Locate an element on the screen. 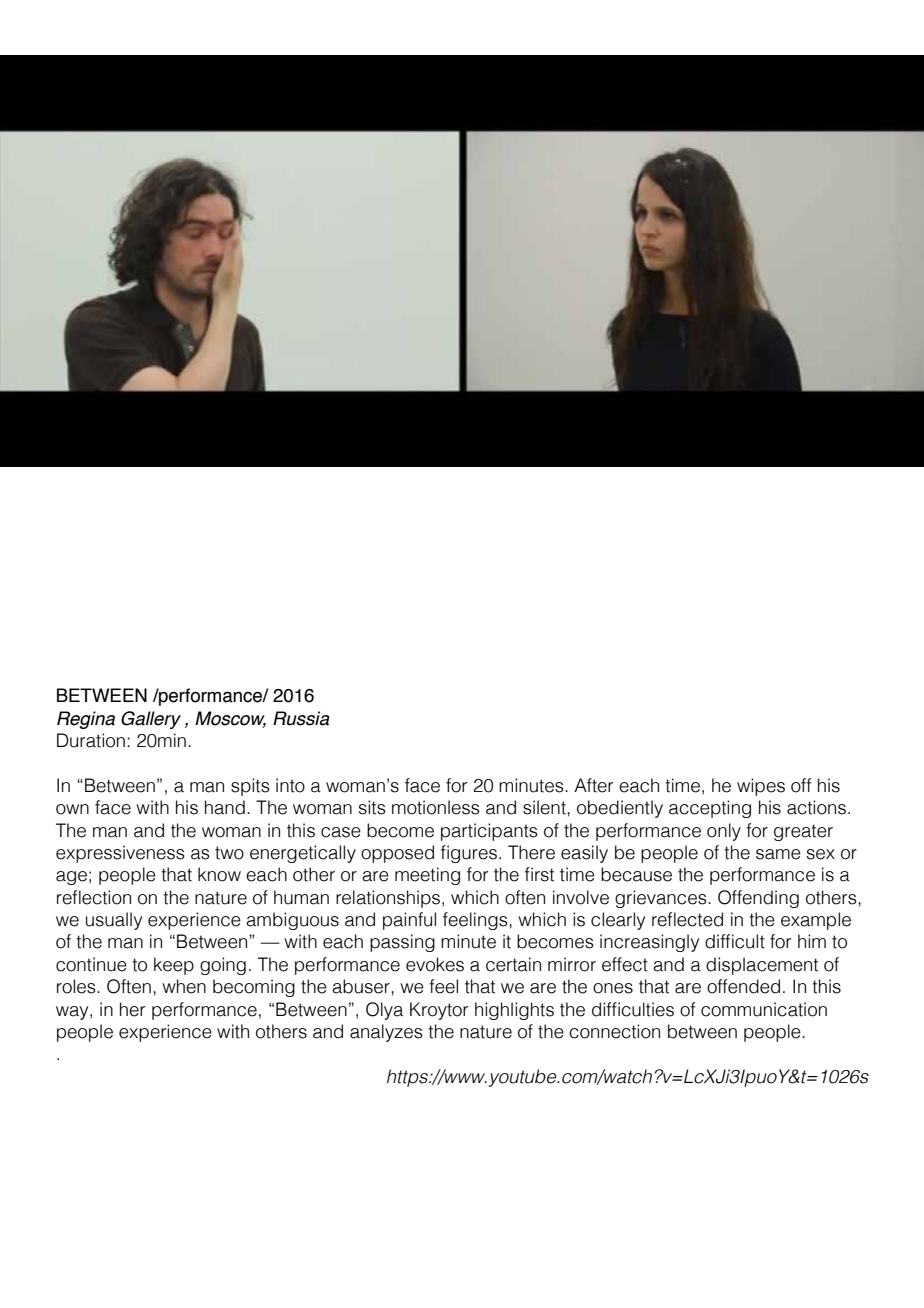 Image resolution: width=924 pixels, height=1308 pixels. hand is located at coordinates (225, 807).
